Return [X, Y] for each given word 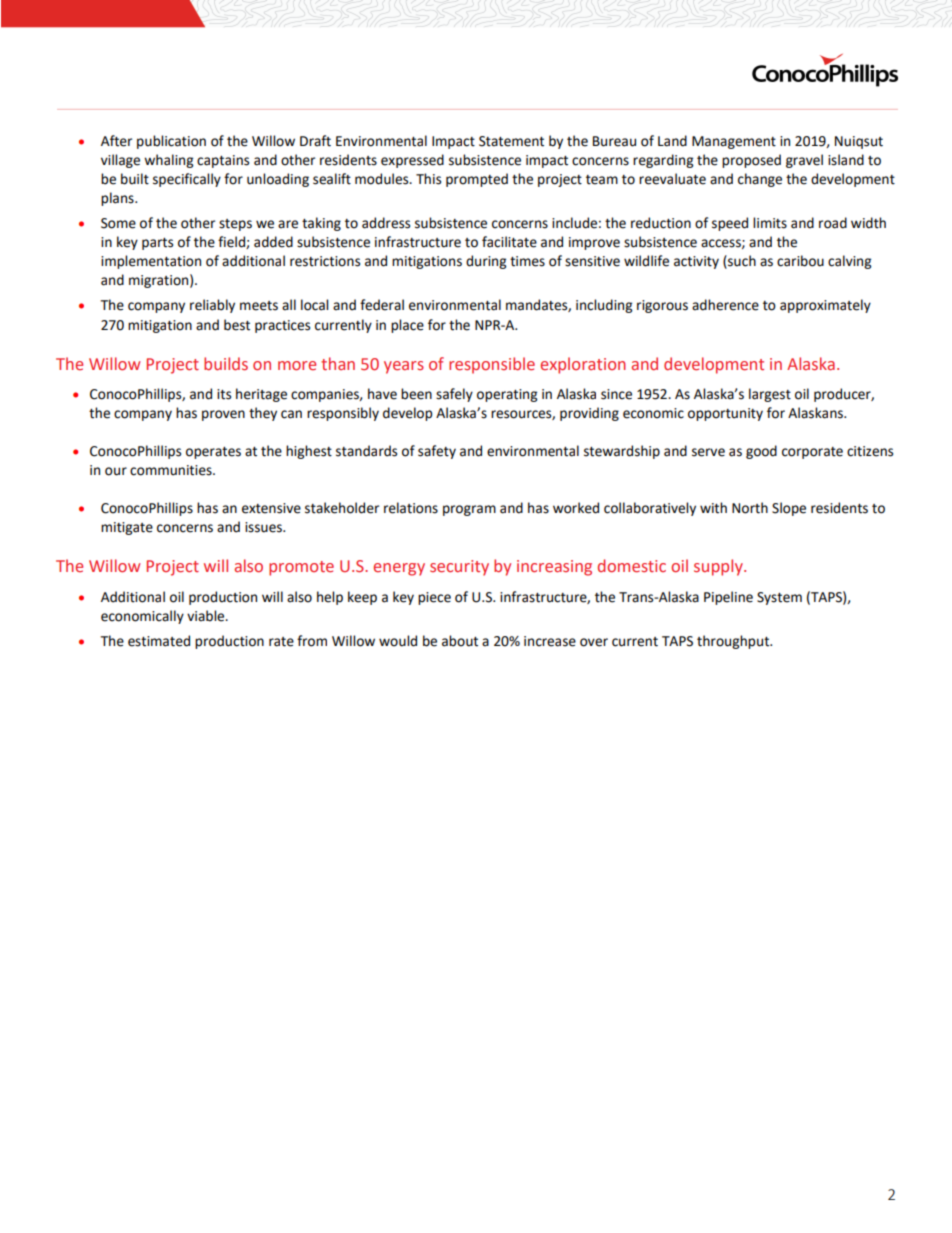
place [407, 326]
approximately [825, 306]
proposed [751, 161]
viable [207, 616]
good [761, 452]
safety [437, 452]
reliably [212, 306]
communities [172, 470]
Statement [511, 141]
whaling [168, 161]
